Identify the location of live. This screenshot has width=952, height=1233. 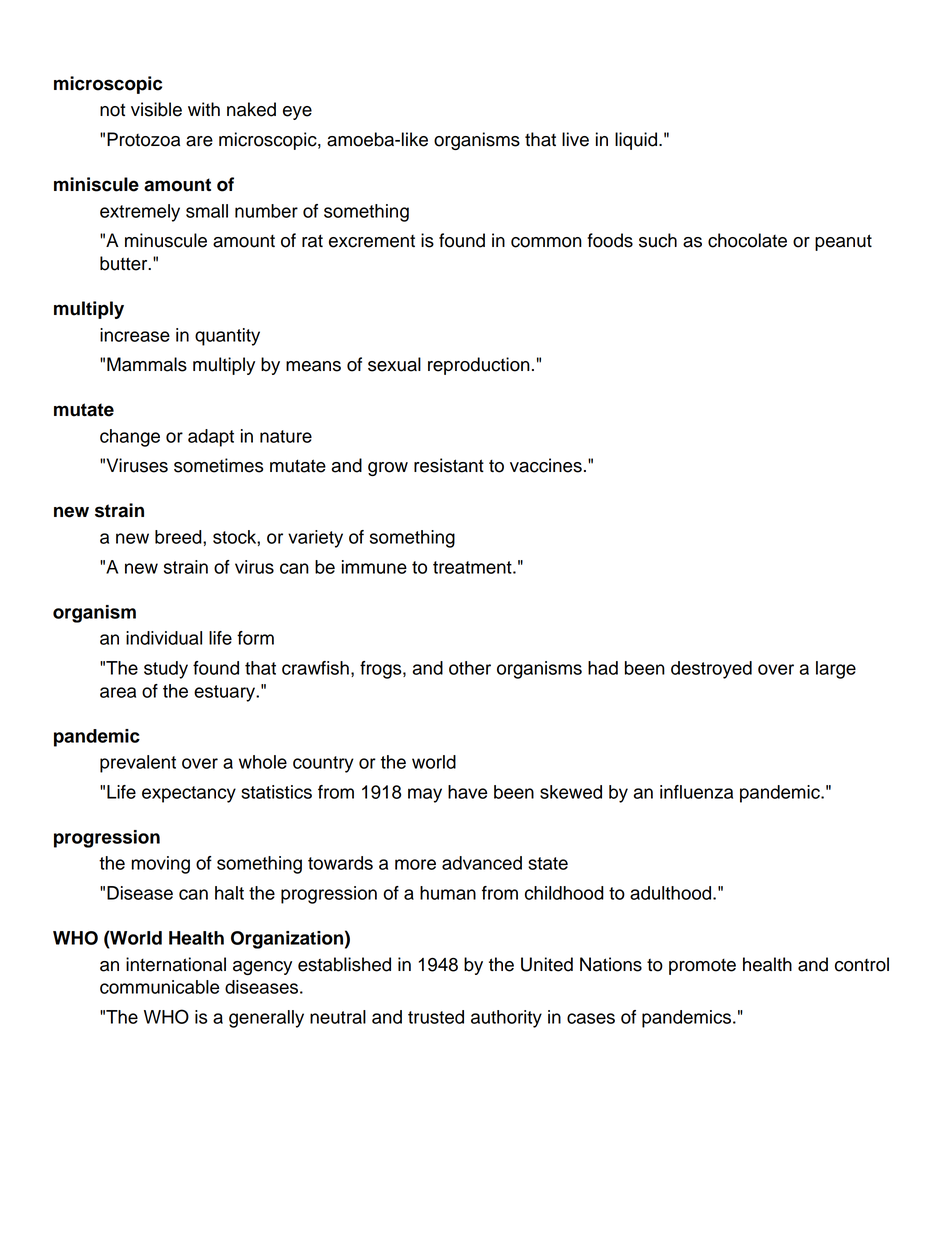
(575, 139).
